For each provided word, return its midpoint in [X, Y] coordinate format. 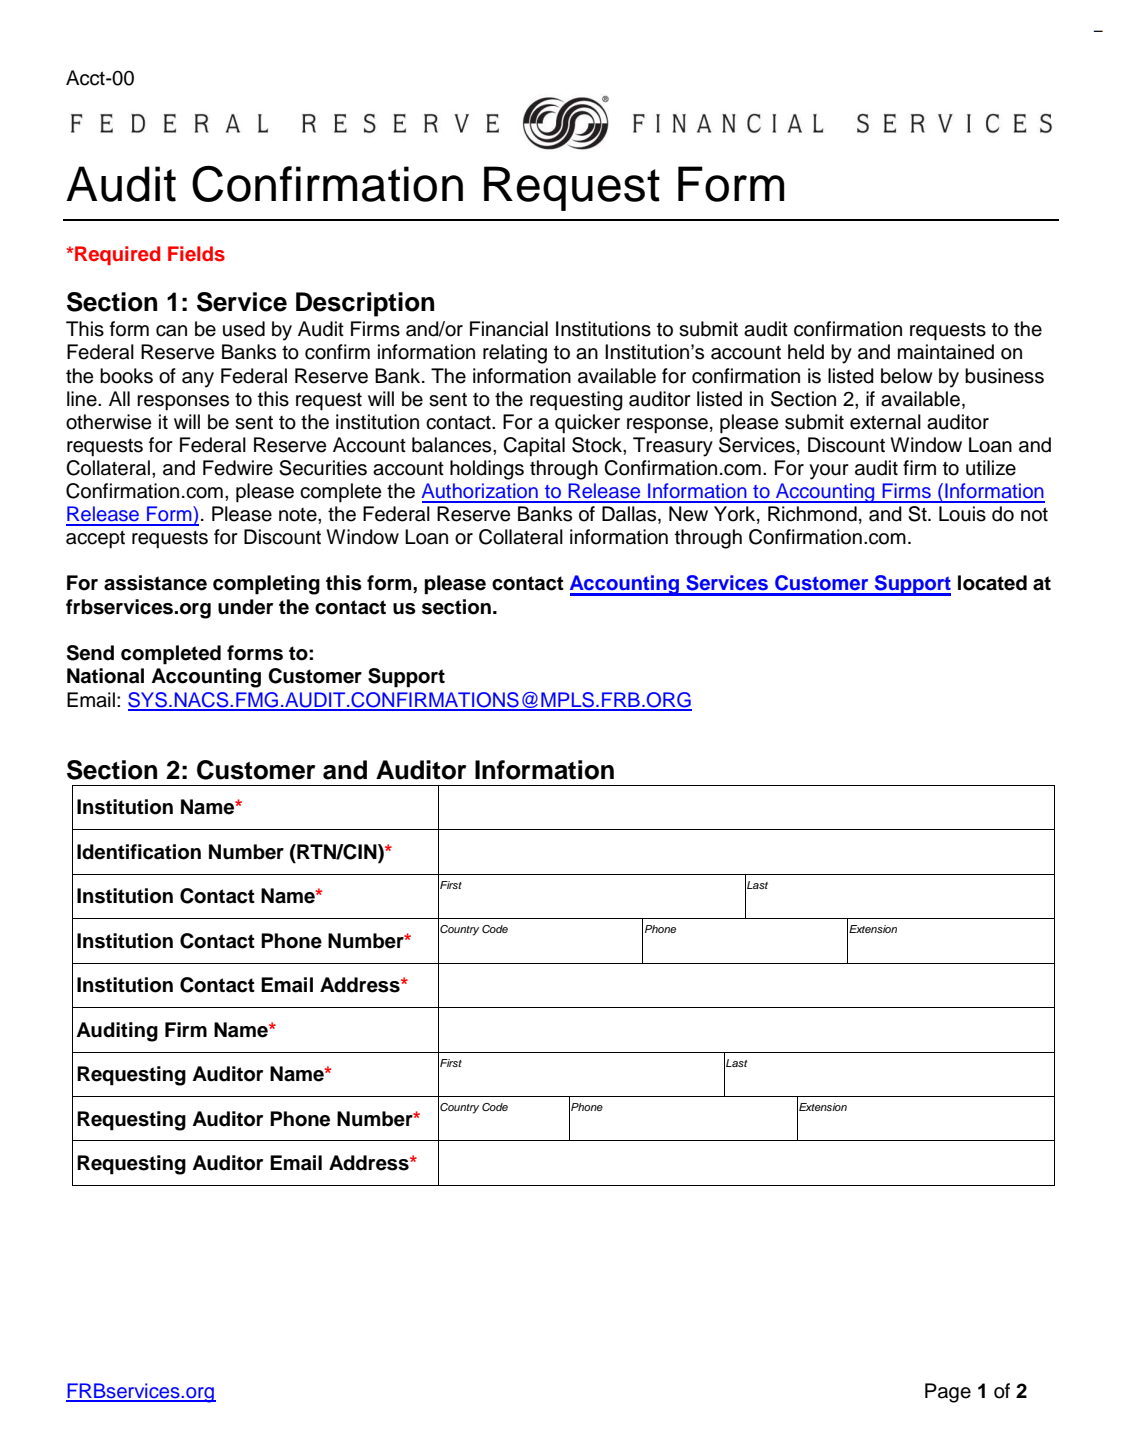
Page [948, 1393]
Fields [196, 254]
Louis [962, 514]
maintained [946, 352]
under [245, 607]
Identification [139, 852]
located [992, 583]
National [105, 676]
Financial [509, 329]
